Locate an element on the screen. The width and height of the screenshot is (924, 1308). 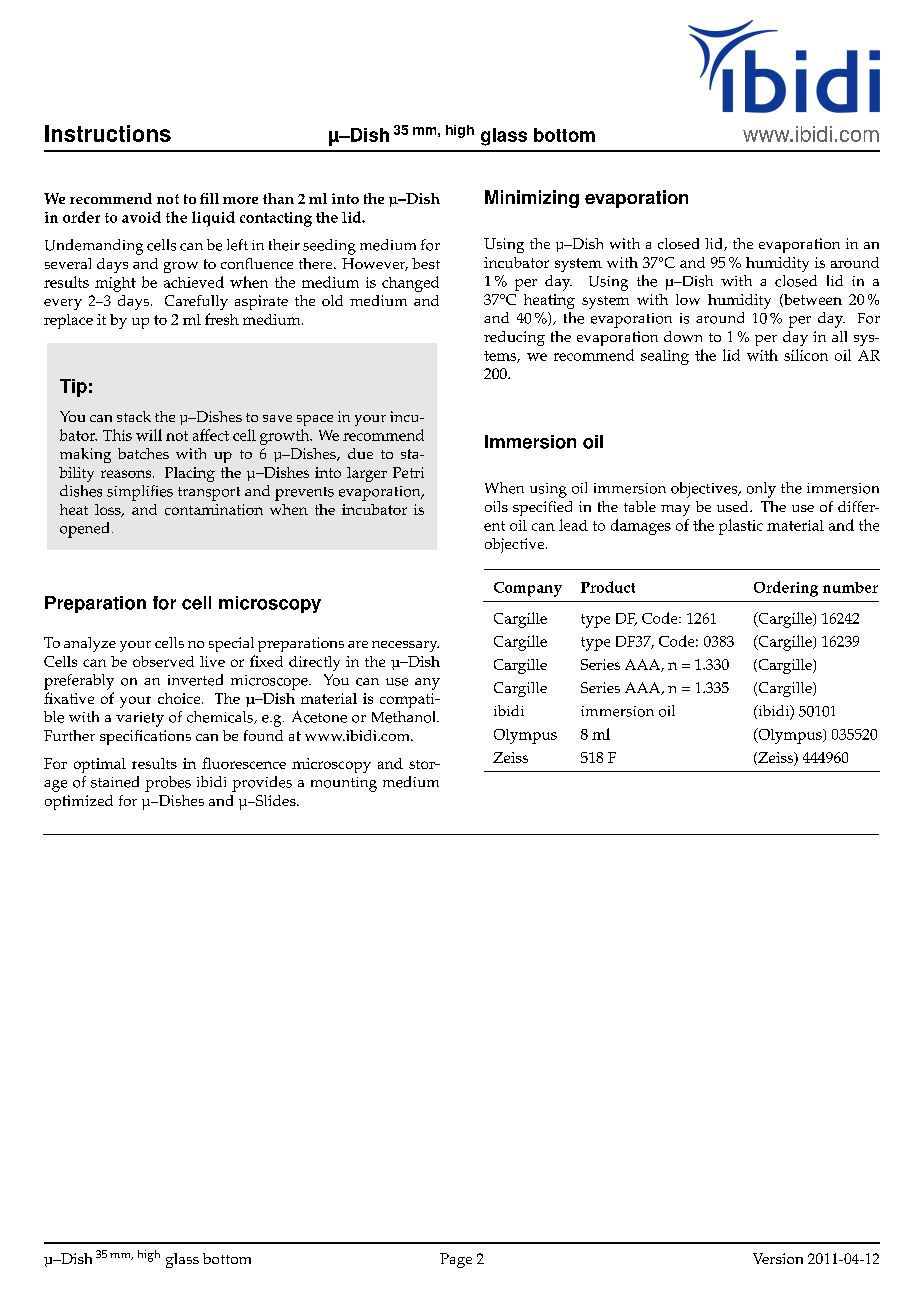
will is located at coordinates (149, 435).
